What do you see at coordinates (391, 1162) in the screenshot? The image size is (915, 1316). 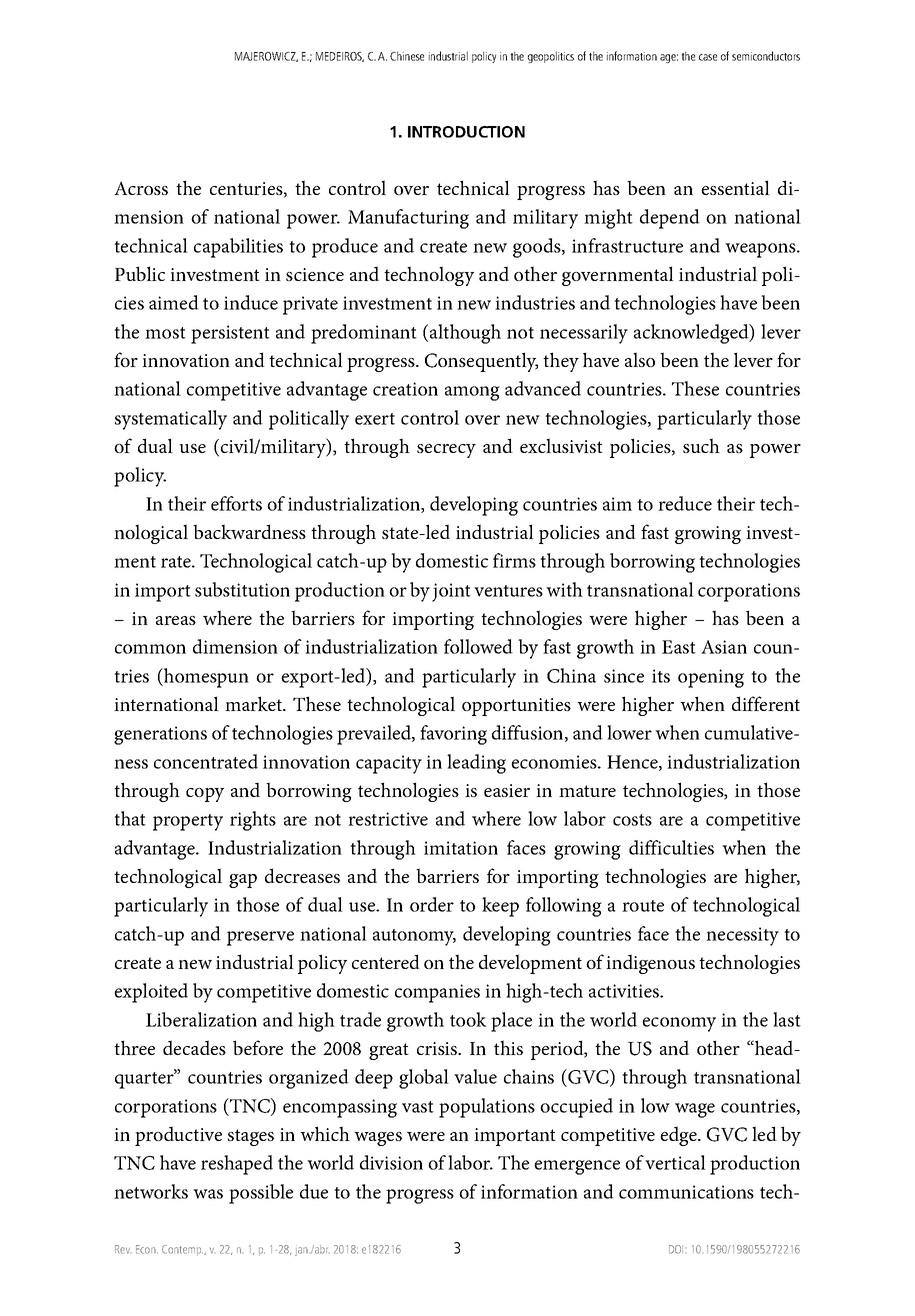 I see `division` at bounding box center [391, 1162].
